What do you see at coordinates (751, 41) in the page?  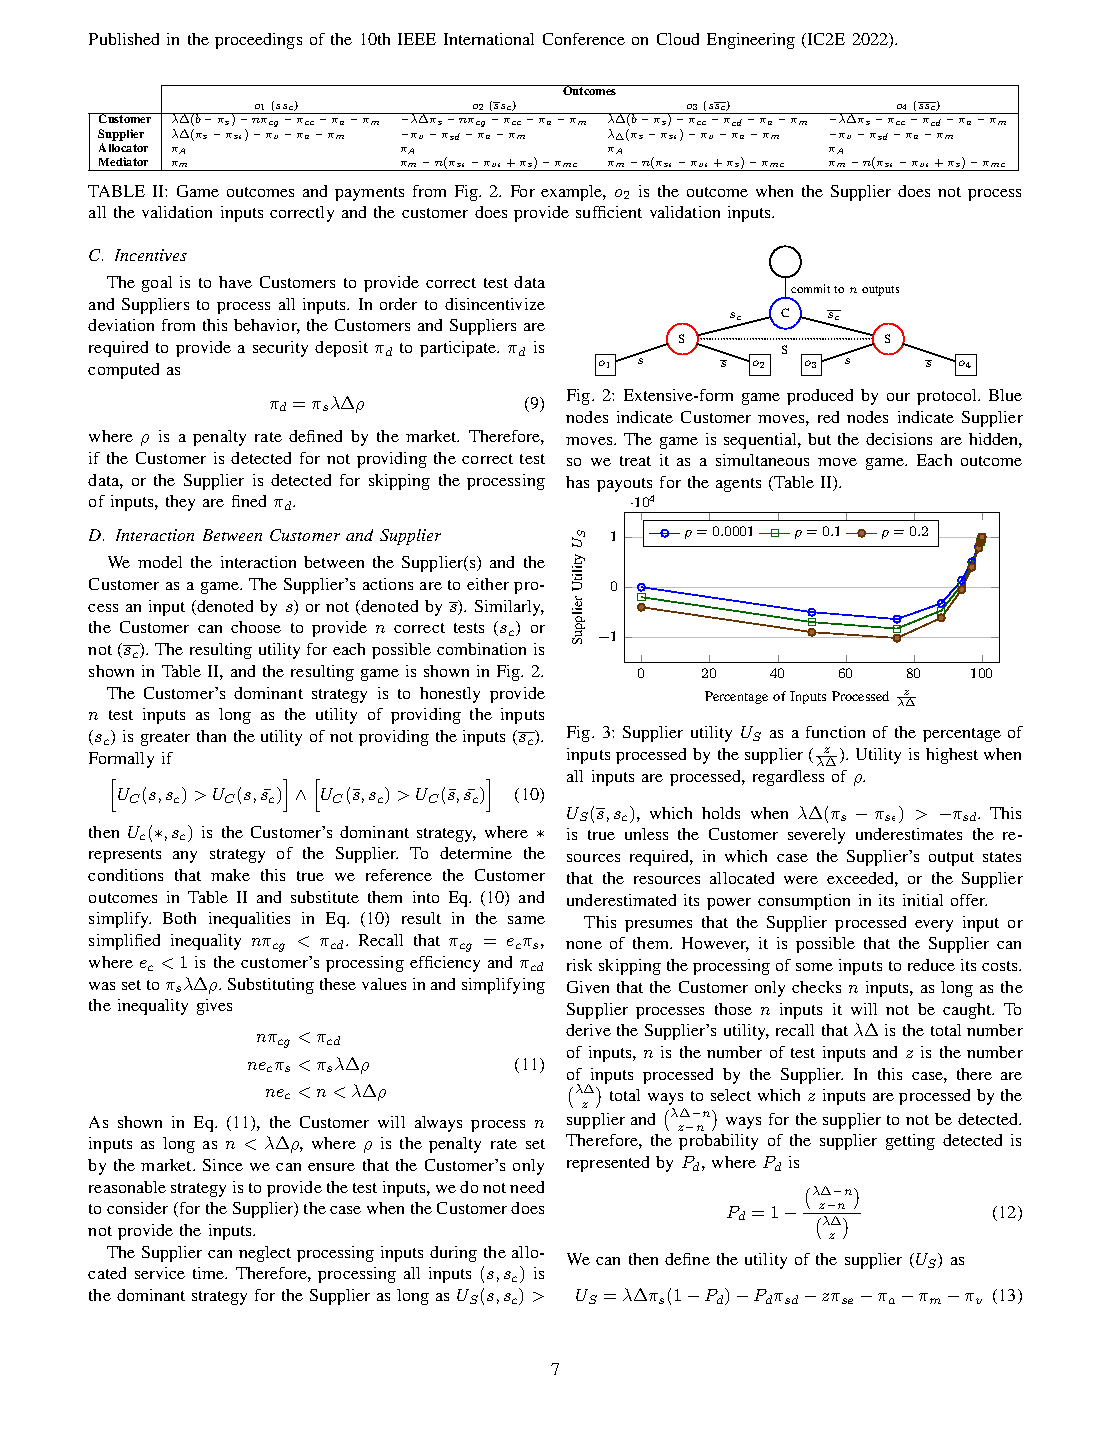 I see `Engineering` at bounding box center [751, 41].
